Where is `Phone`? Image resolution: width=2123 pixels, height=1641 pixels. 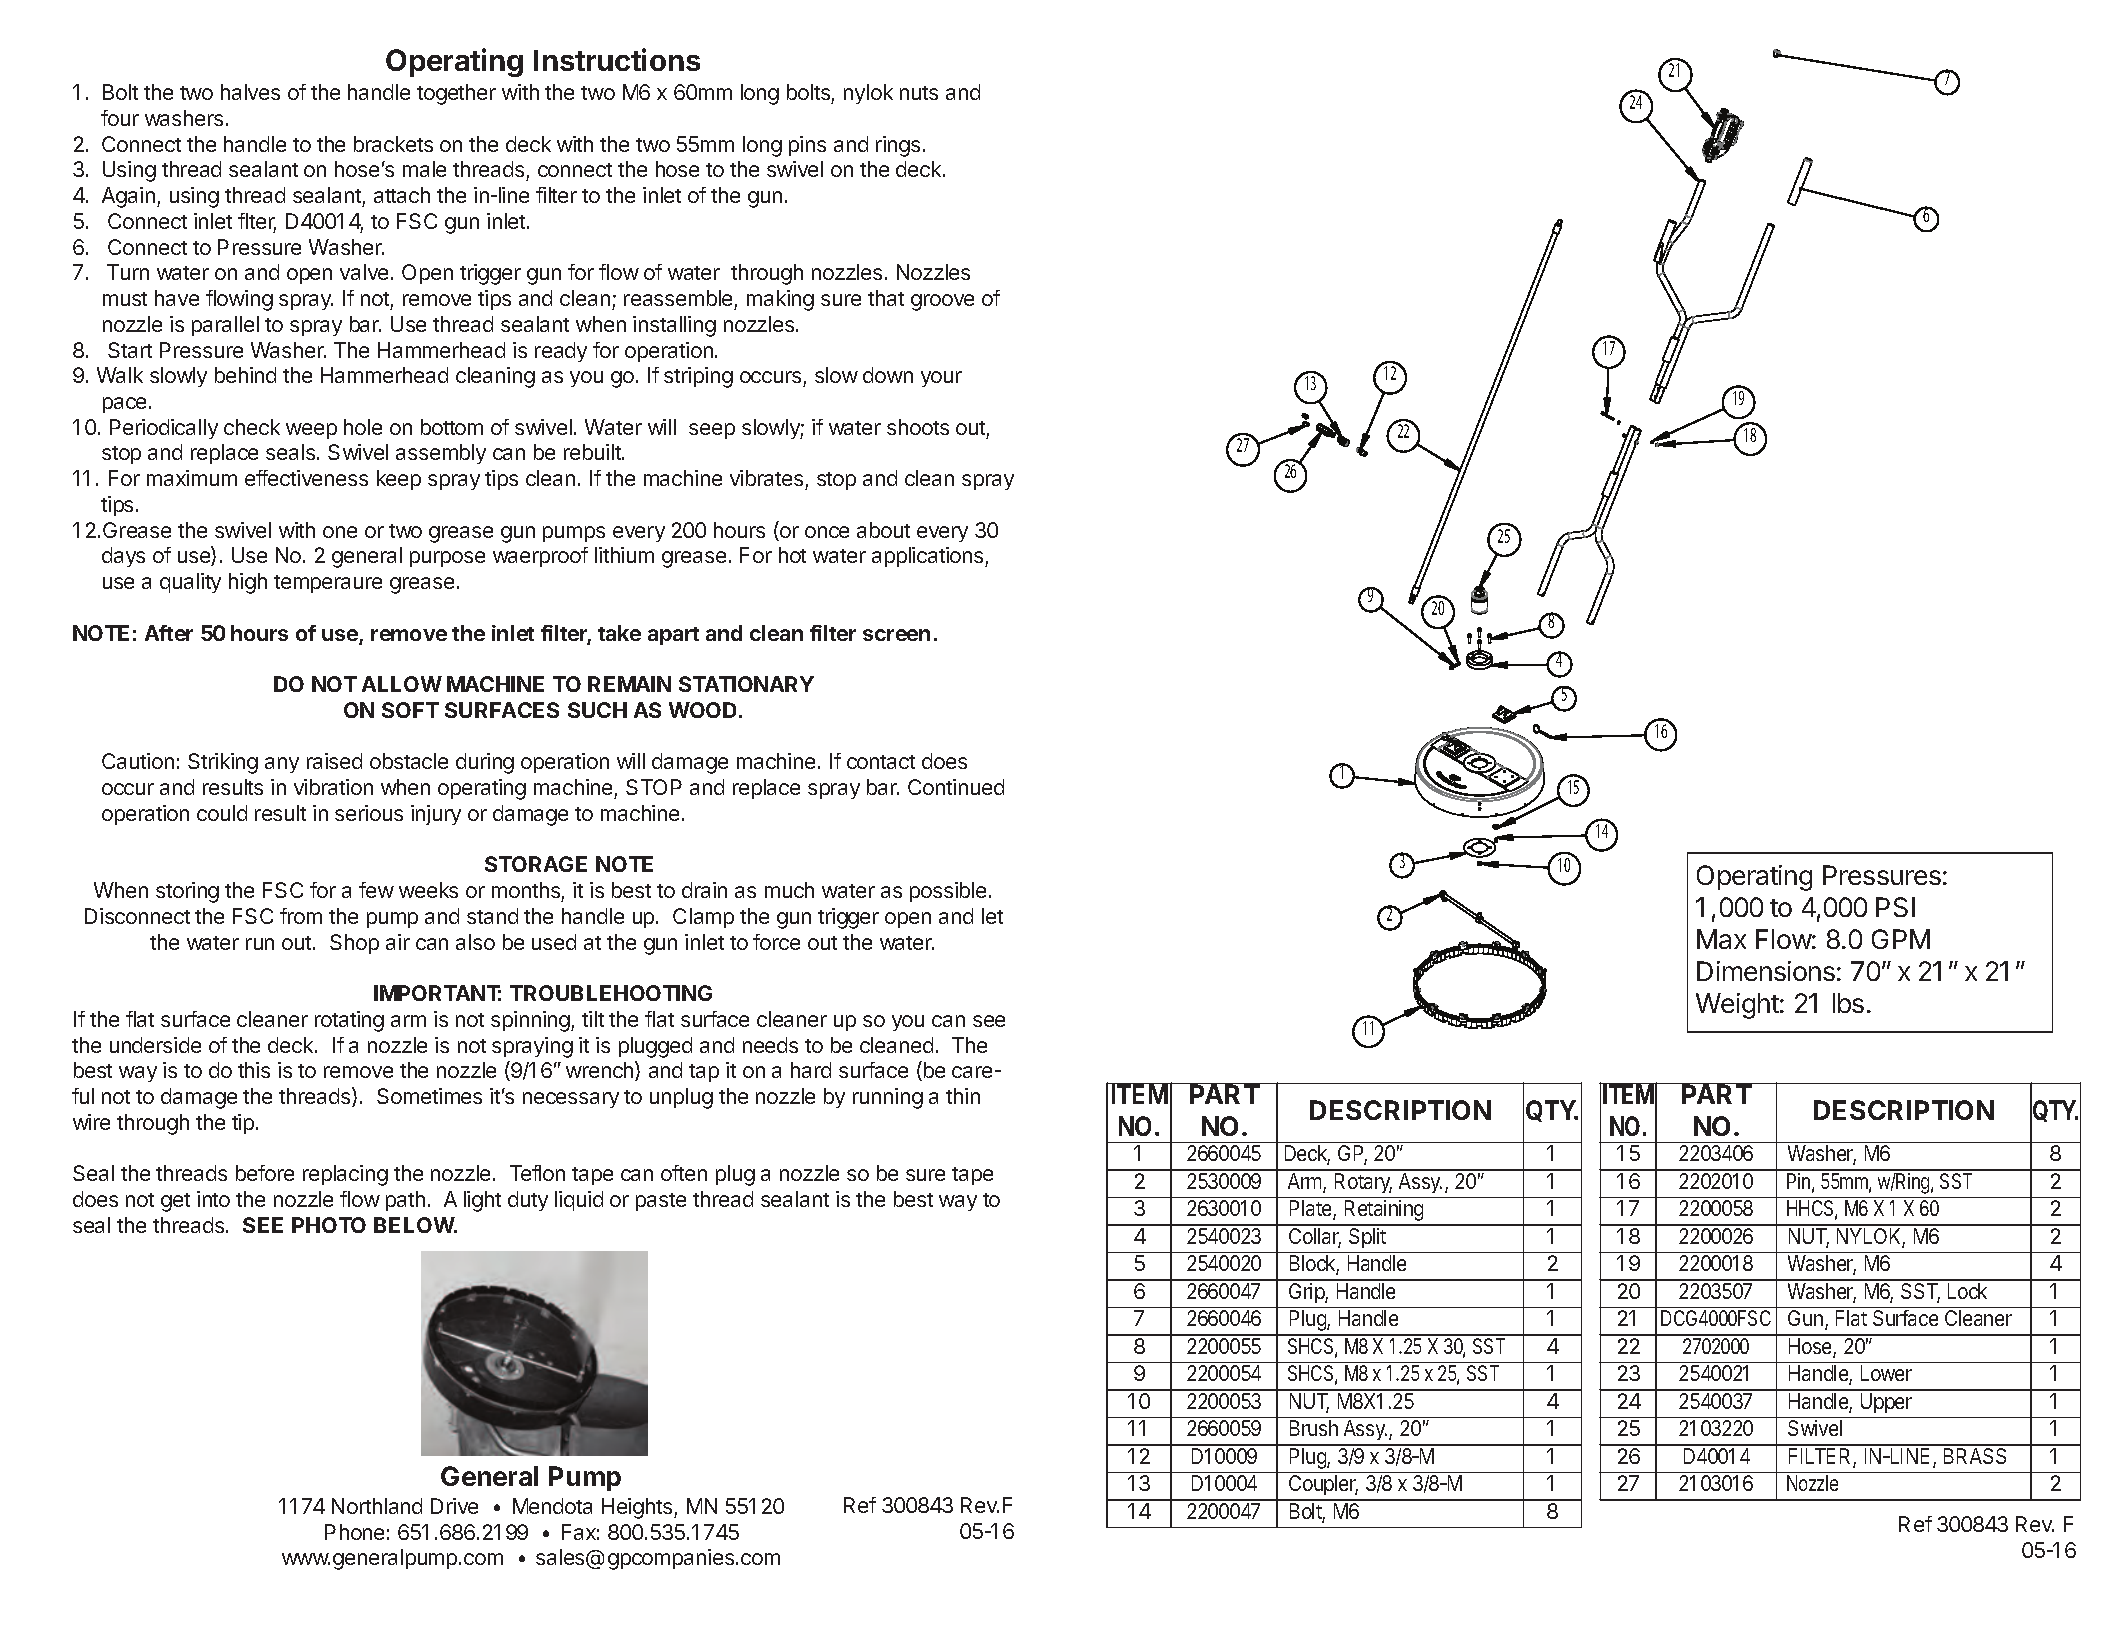 Phone is located at coordinates (354, 1532).
